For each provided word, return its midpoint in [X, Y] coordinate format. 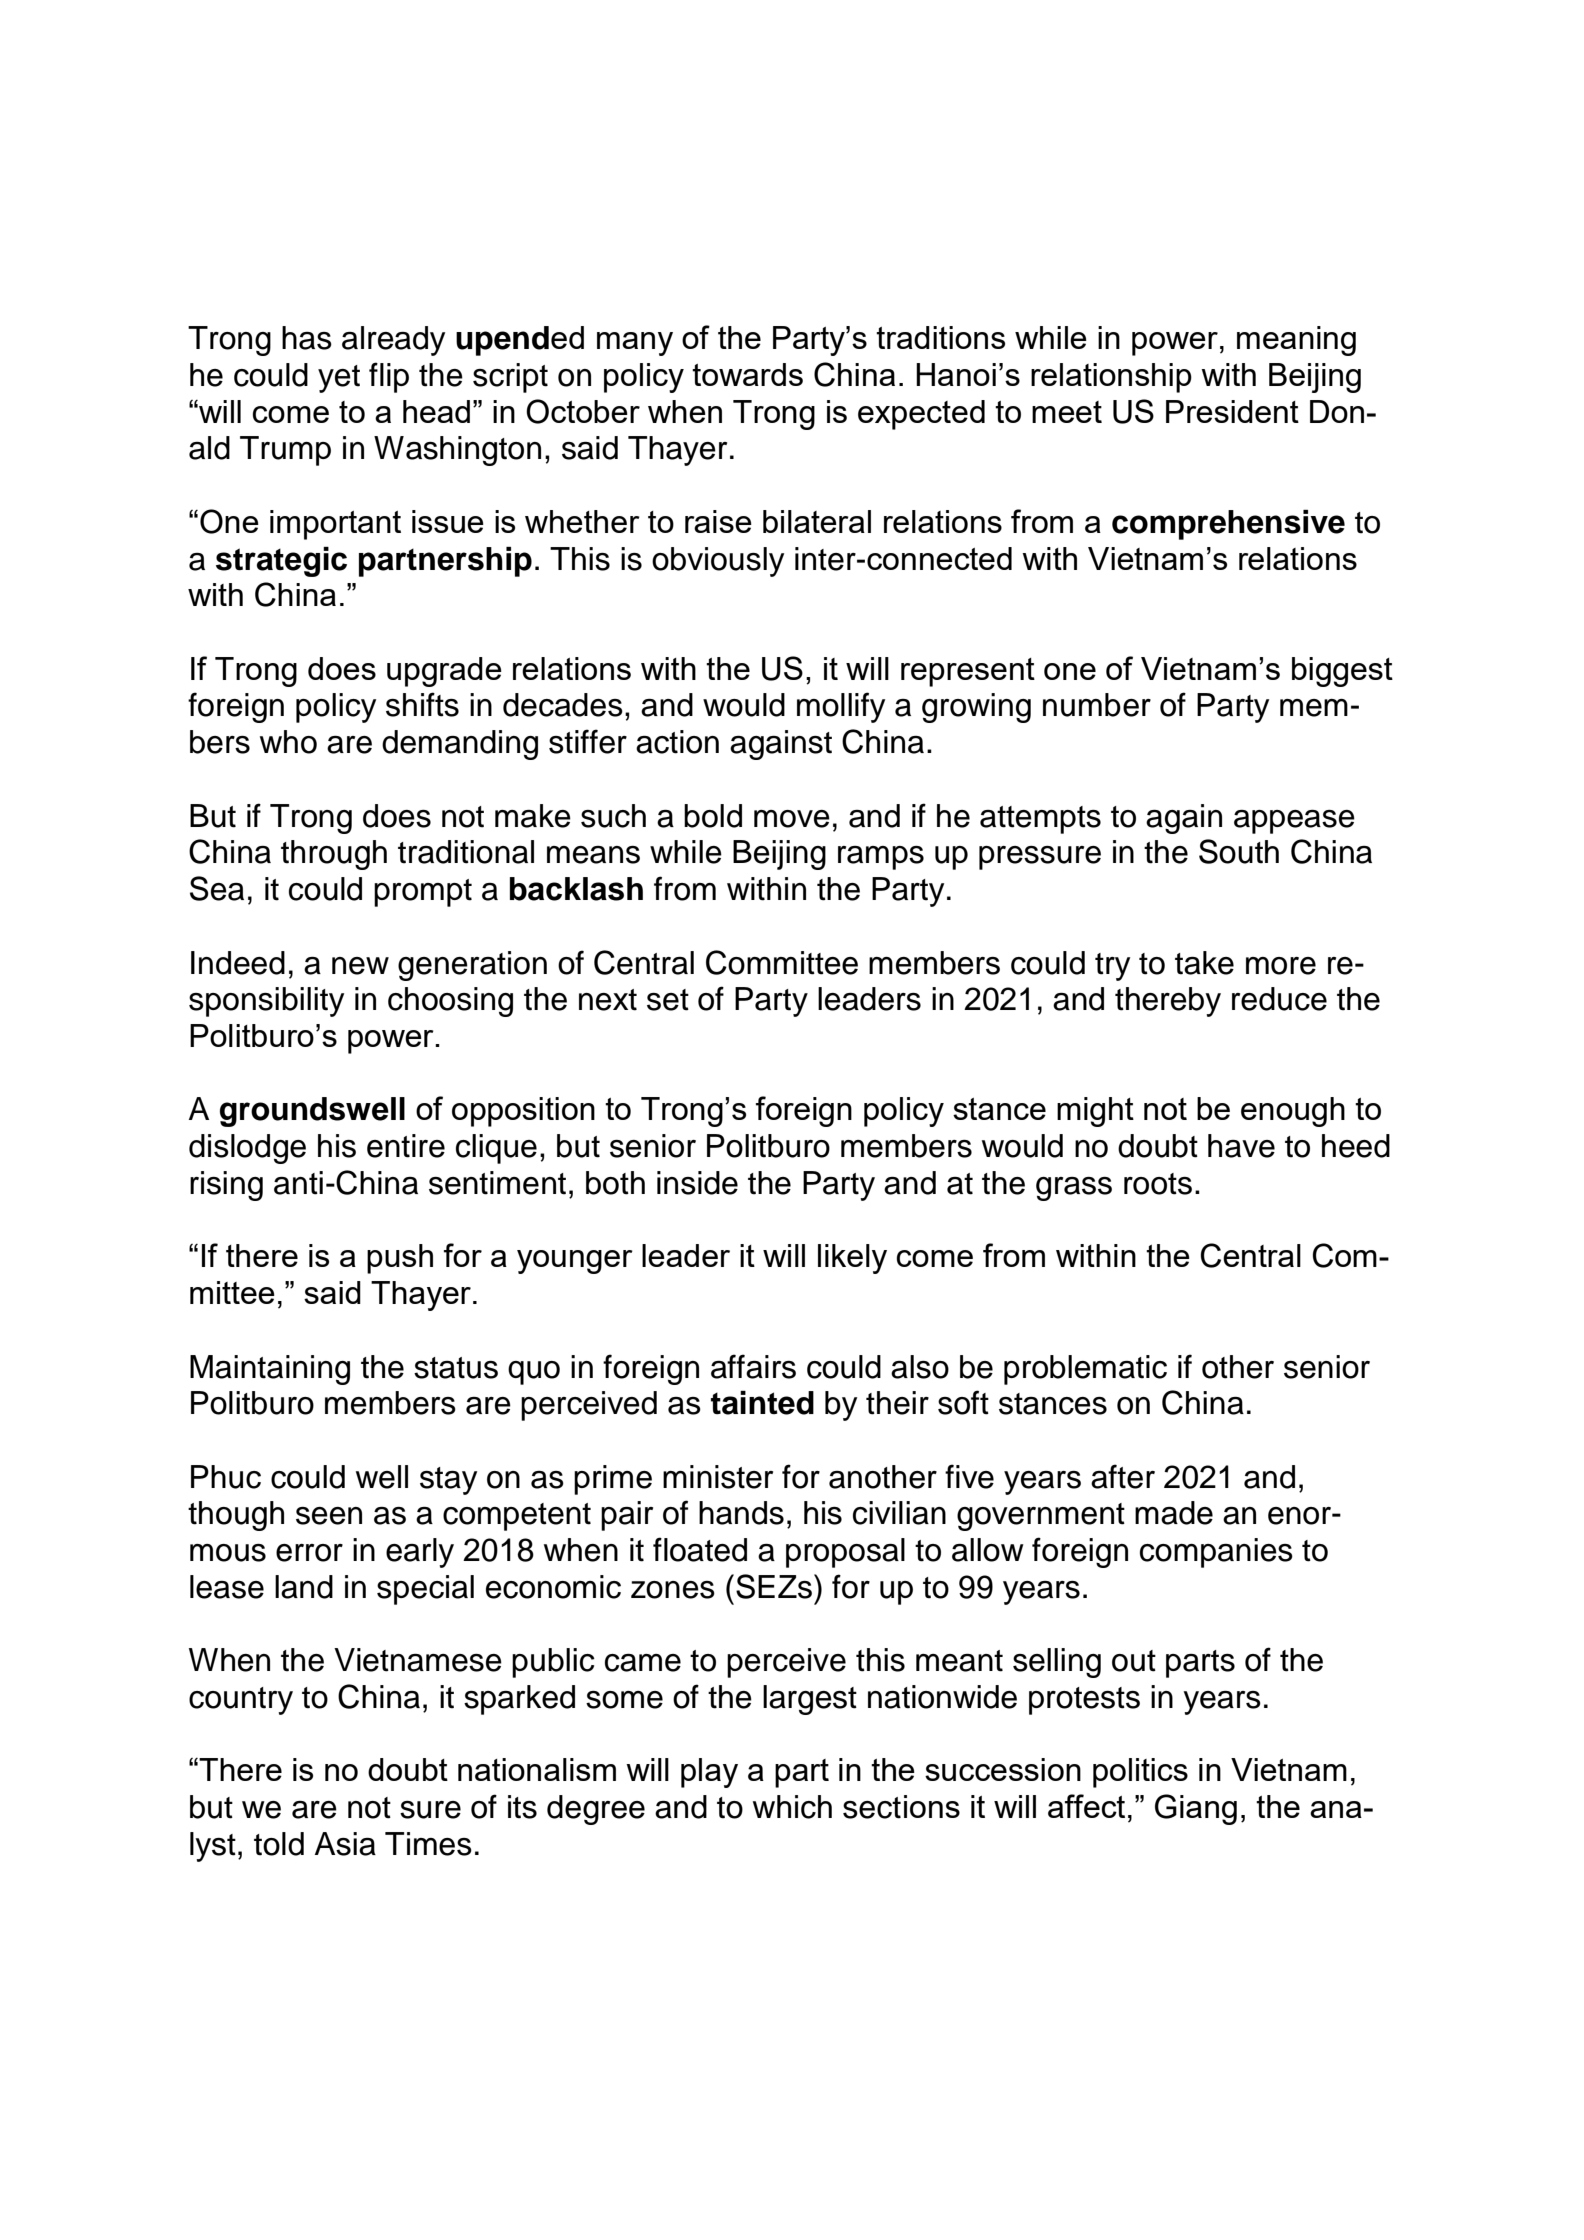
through [334, 855]
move [792, 819]
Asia [345, 1844]
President [1232, 411]
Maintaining [270, 1370]
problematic [1085, 1370]
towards [747, 374]
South [1239, 851]
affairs [753, 1366]
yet [339, 379]
